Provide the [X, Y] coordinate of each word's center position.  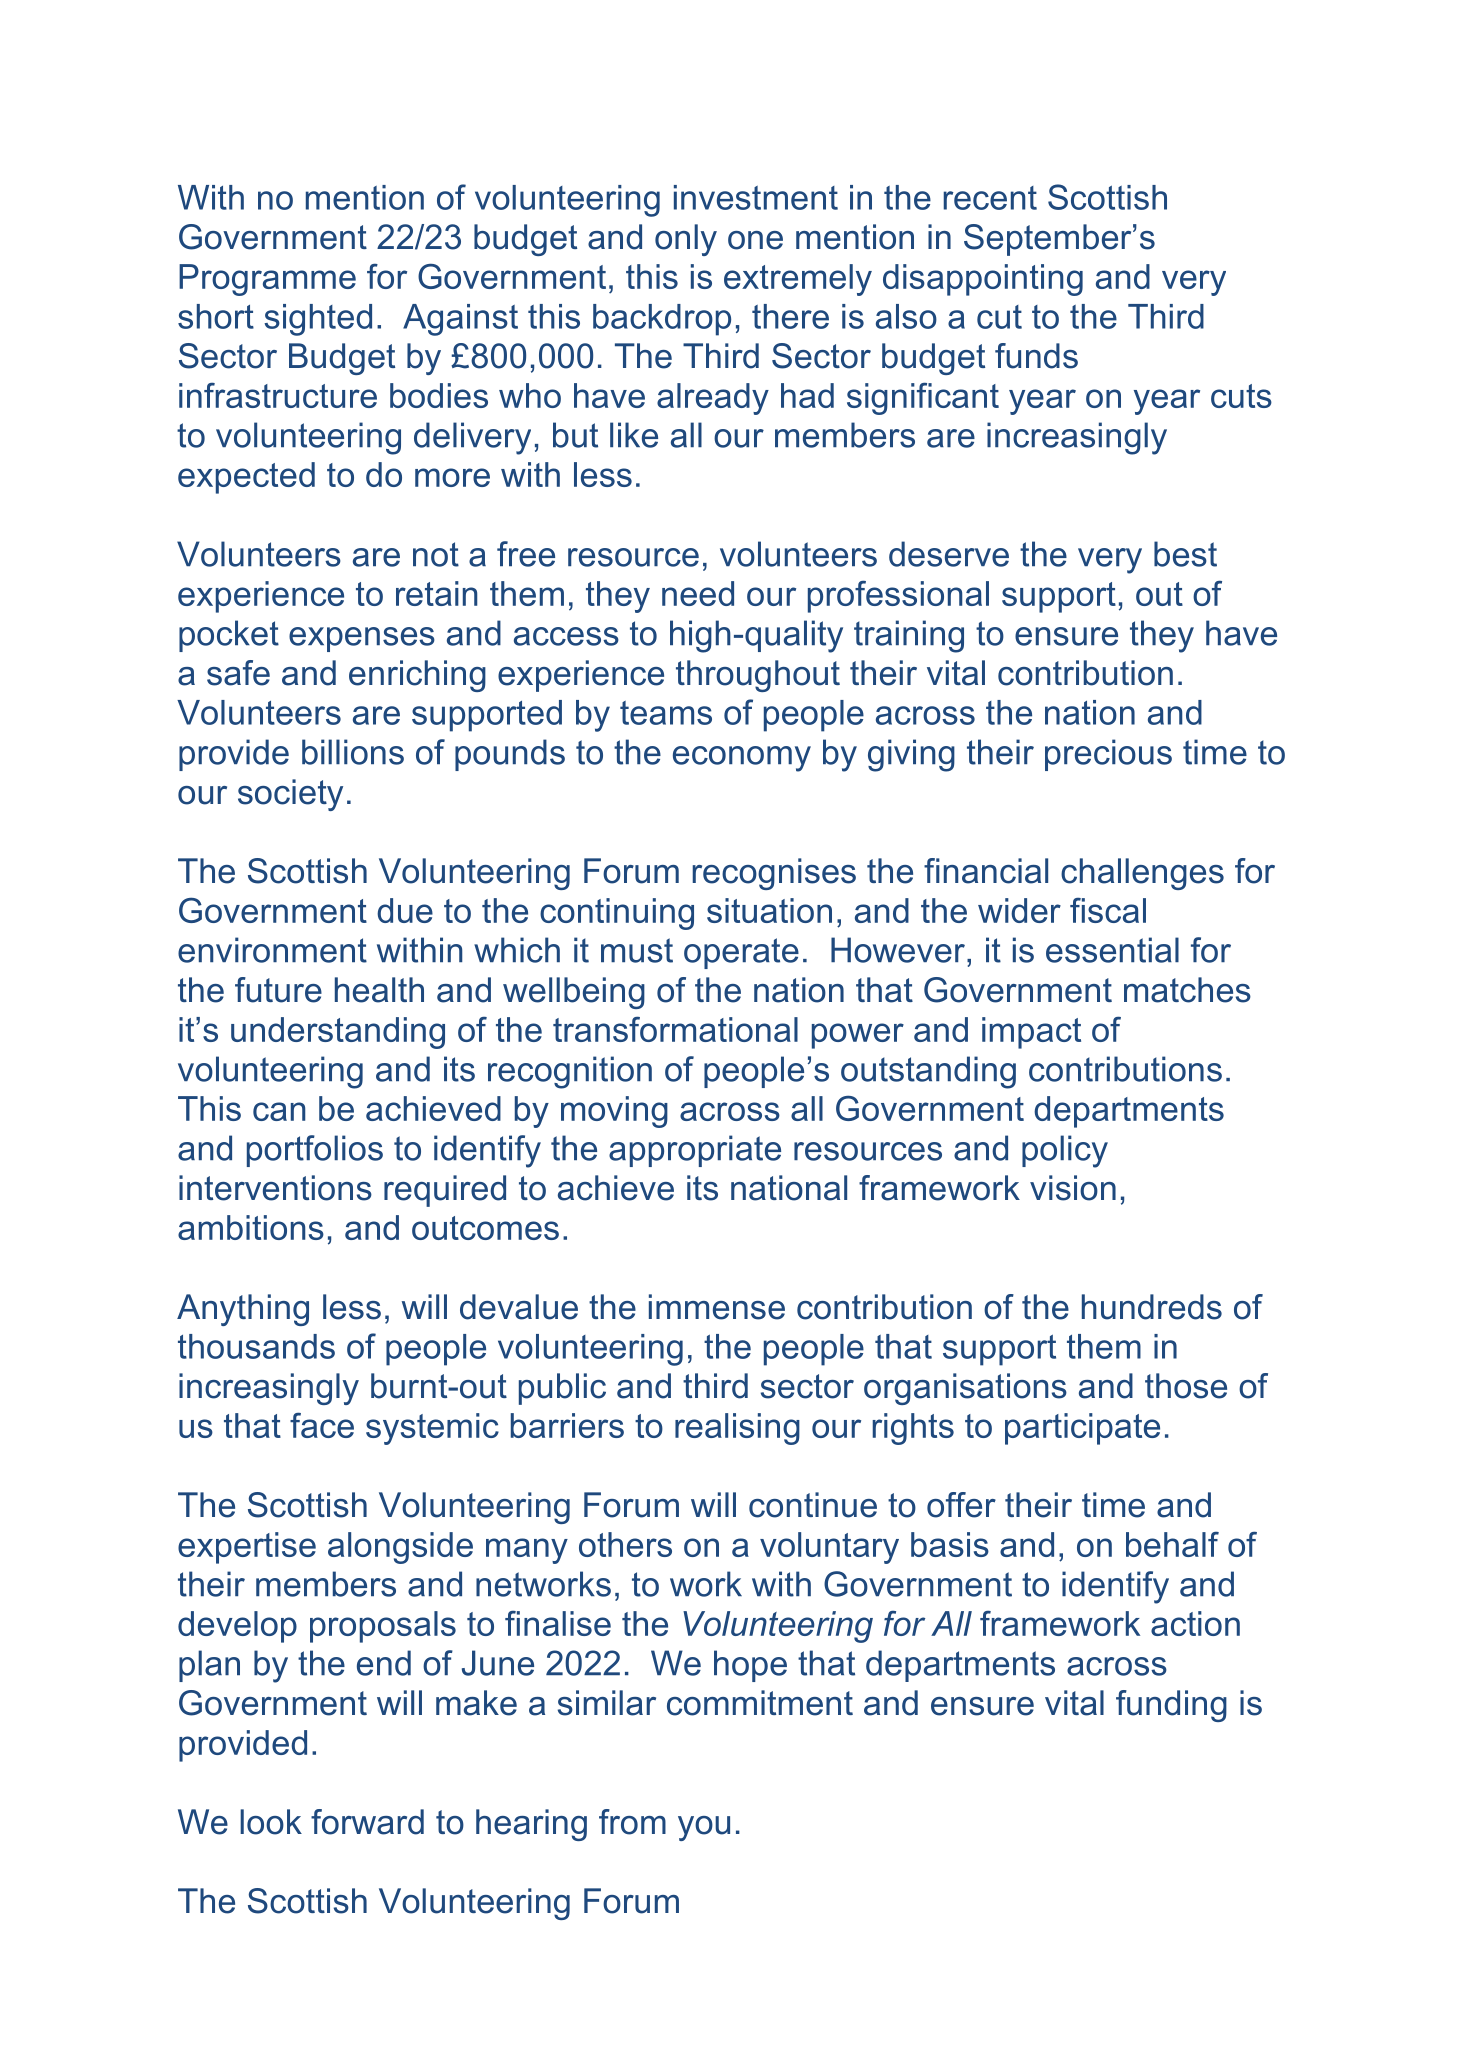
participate [1082, 1429]
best [1185, 554]
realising [737, 1429]
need [698, 593]
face [322, 1425]
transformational [675, 1029]
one [755, 240]
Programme [267, 280]
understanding [338, 1033]
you [704, 1828]
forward [367, 1822]
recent [990, 198]
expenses [362, 639]
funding [1171, 1706]
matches [1187, 990]
